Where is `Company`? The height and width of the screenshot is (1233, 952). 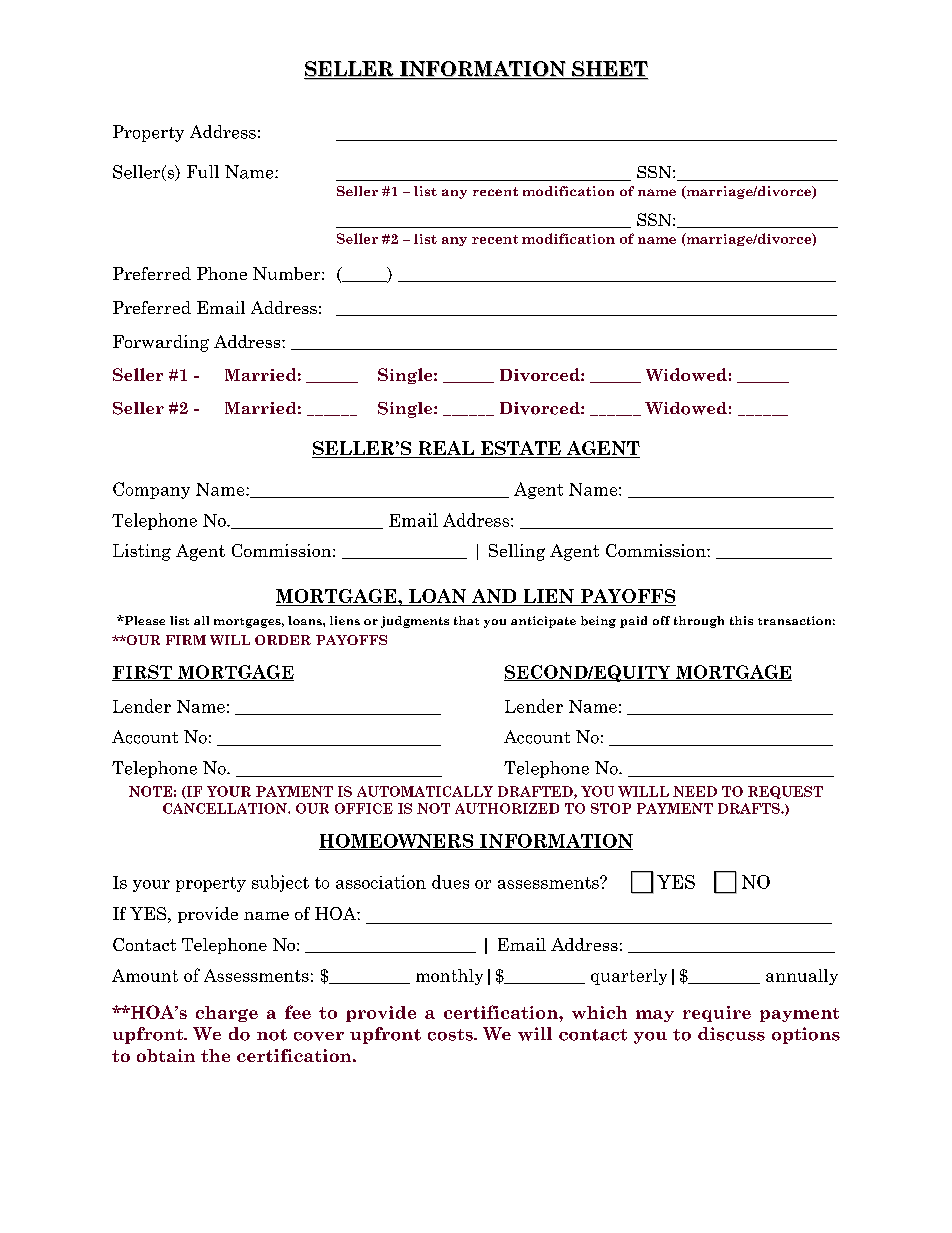 Company is located at coordinates (151, 490).
